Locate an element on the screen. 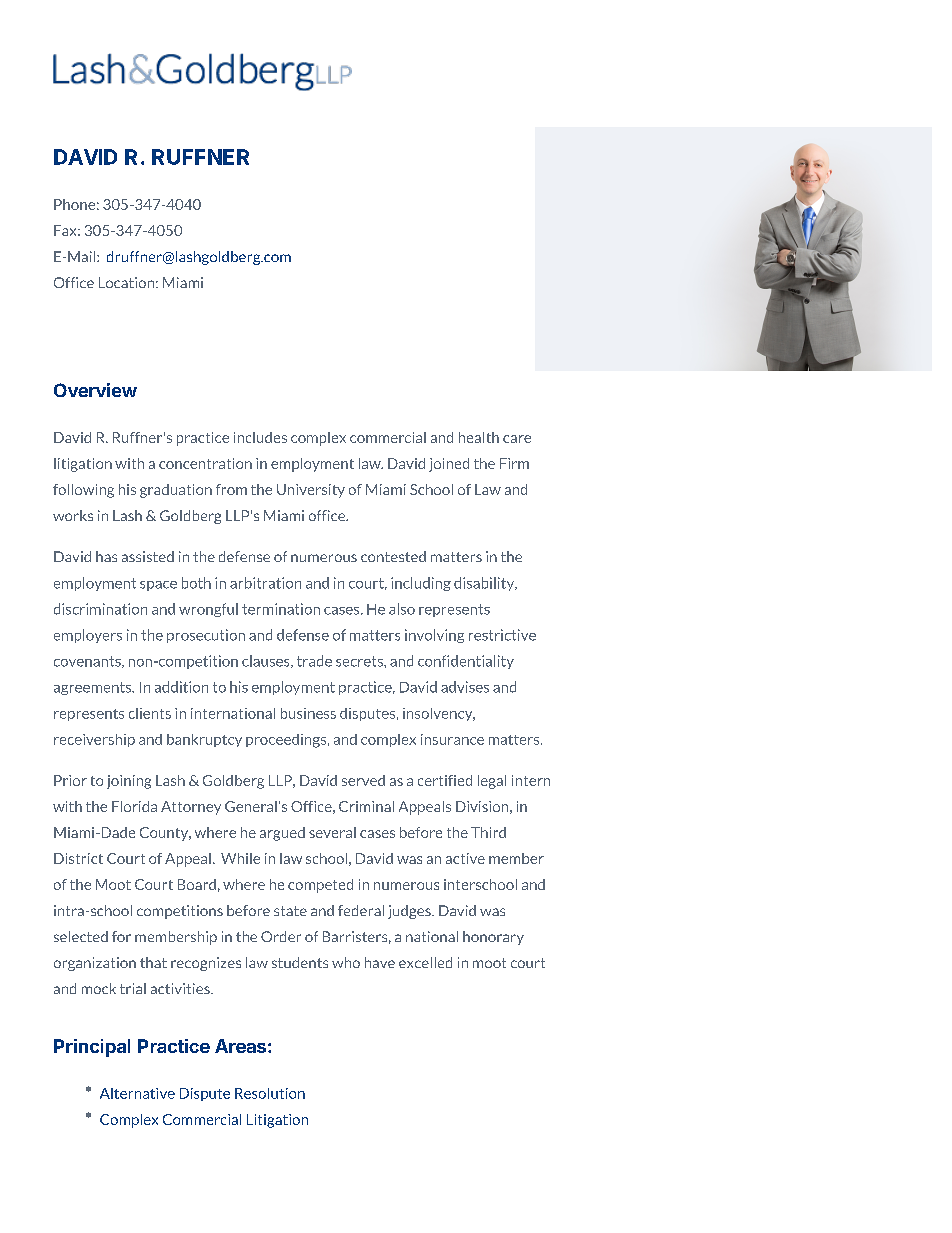 The width and height of the screenshot is (952, 1233). receivership is located at coordinates (94, 740).
